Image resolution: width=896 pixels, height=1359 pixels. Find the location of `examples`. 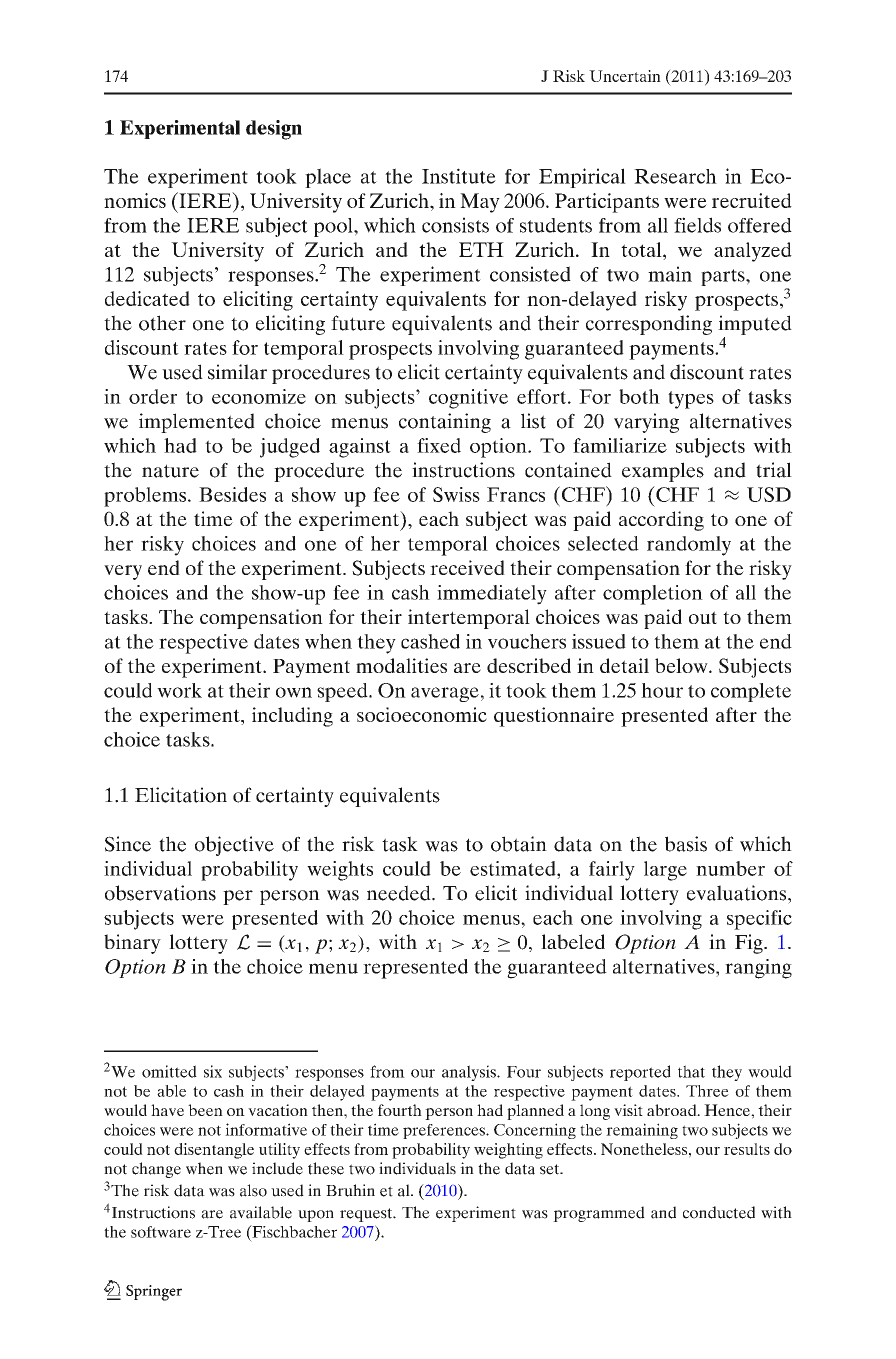

examples is located at coordinates (663, 472).
